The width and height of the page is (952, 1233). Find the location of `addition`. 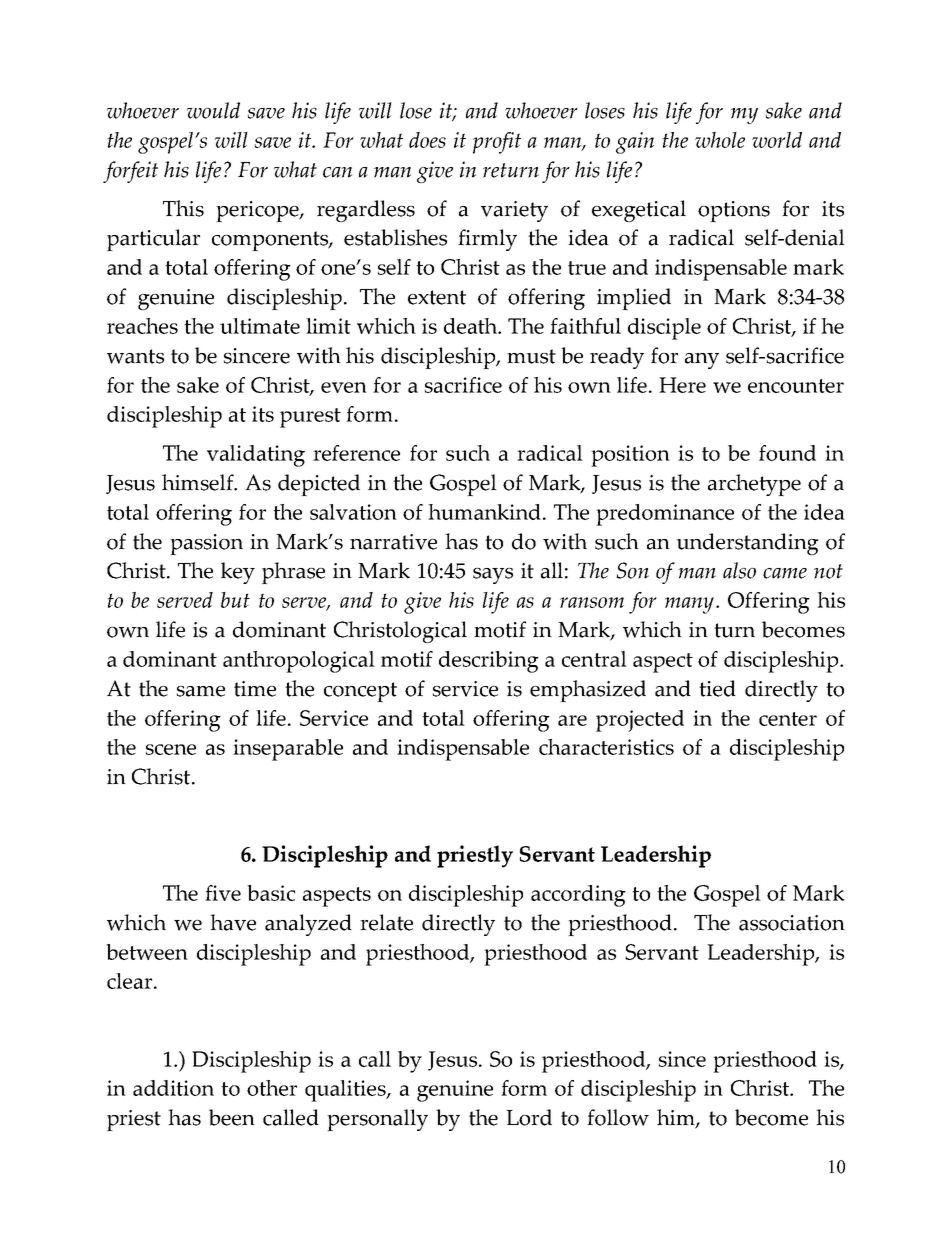

addition is located at coordinates (173, 1088).
